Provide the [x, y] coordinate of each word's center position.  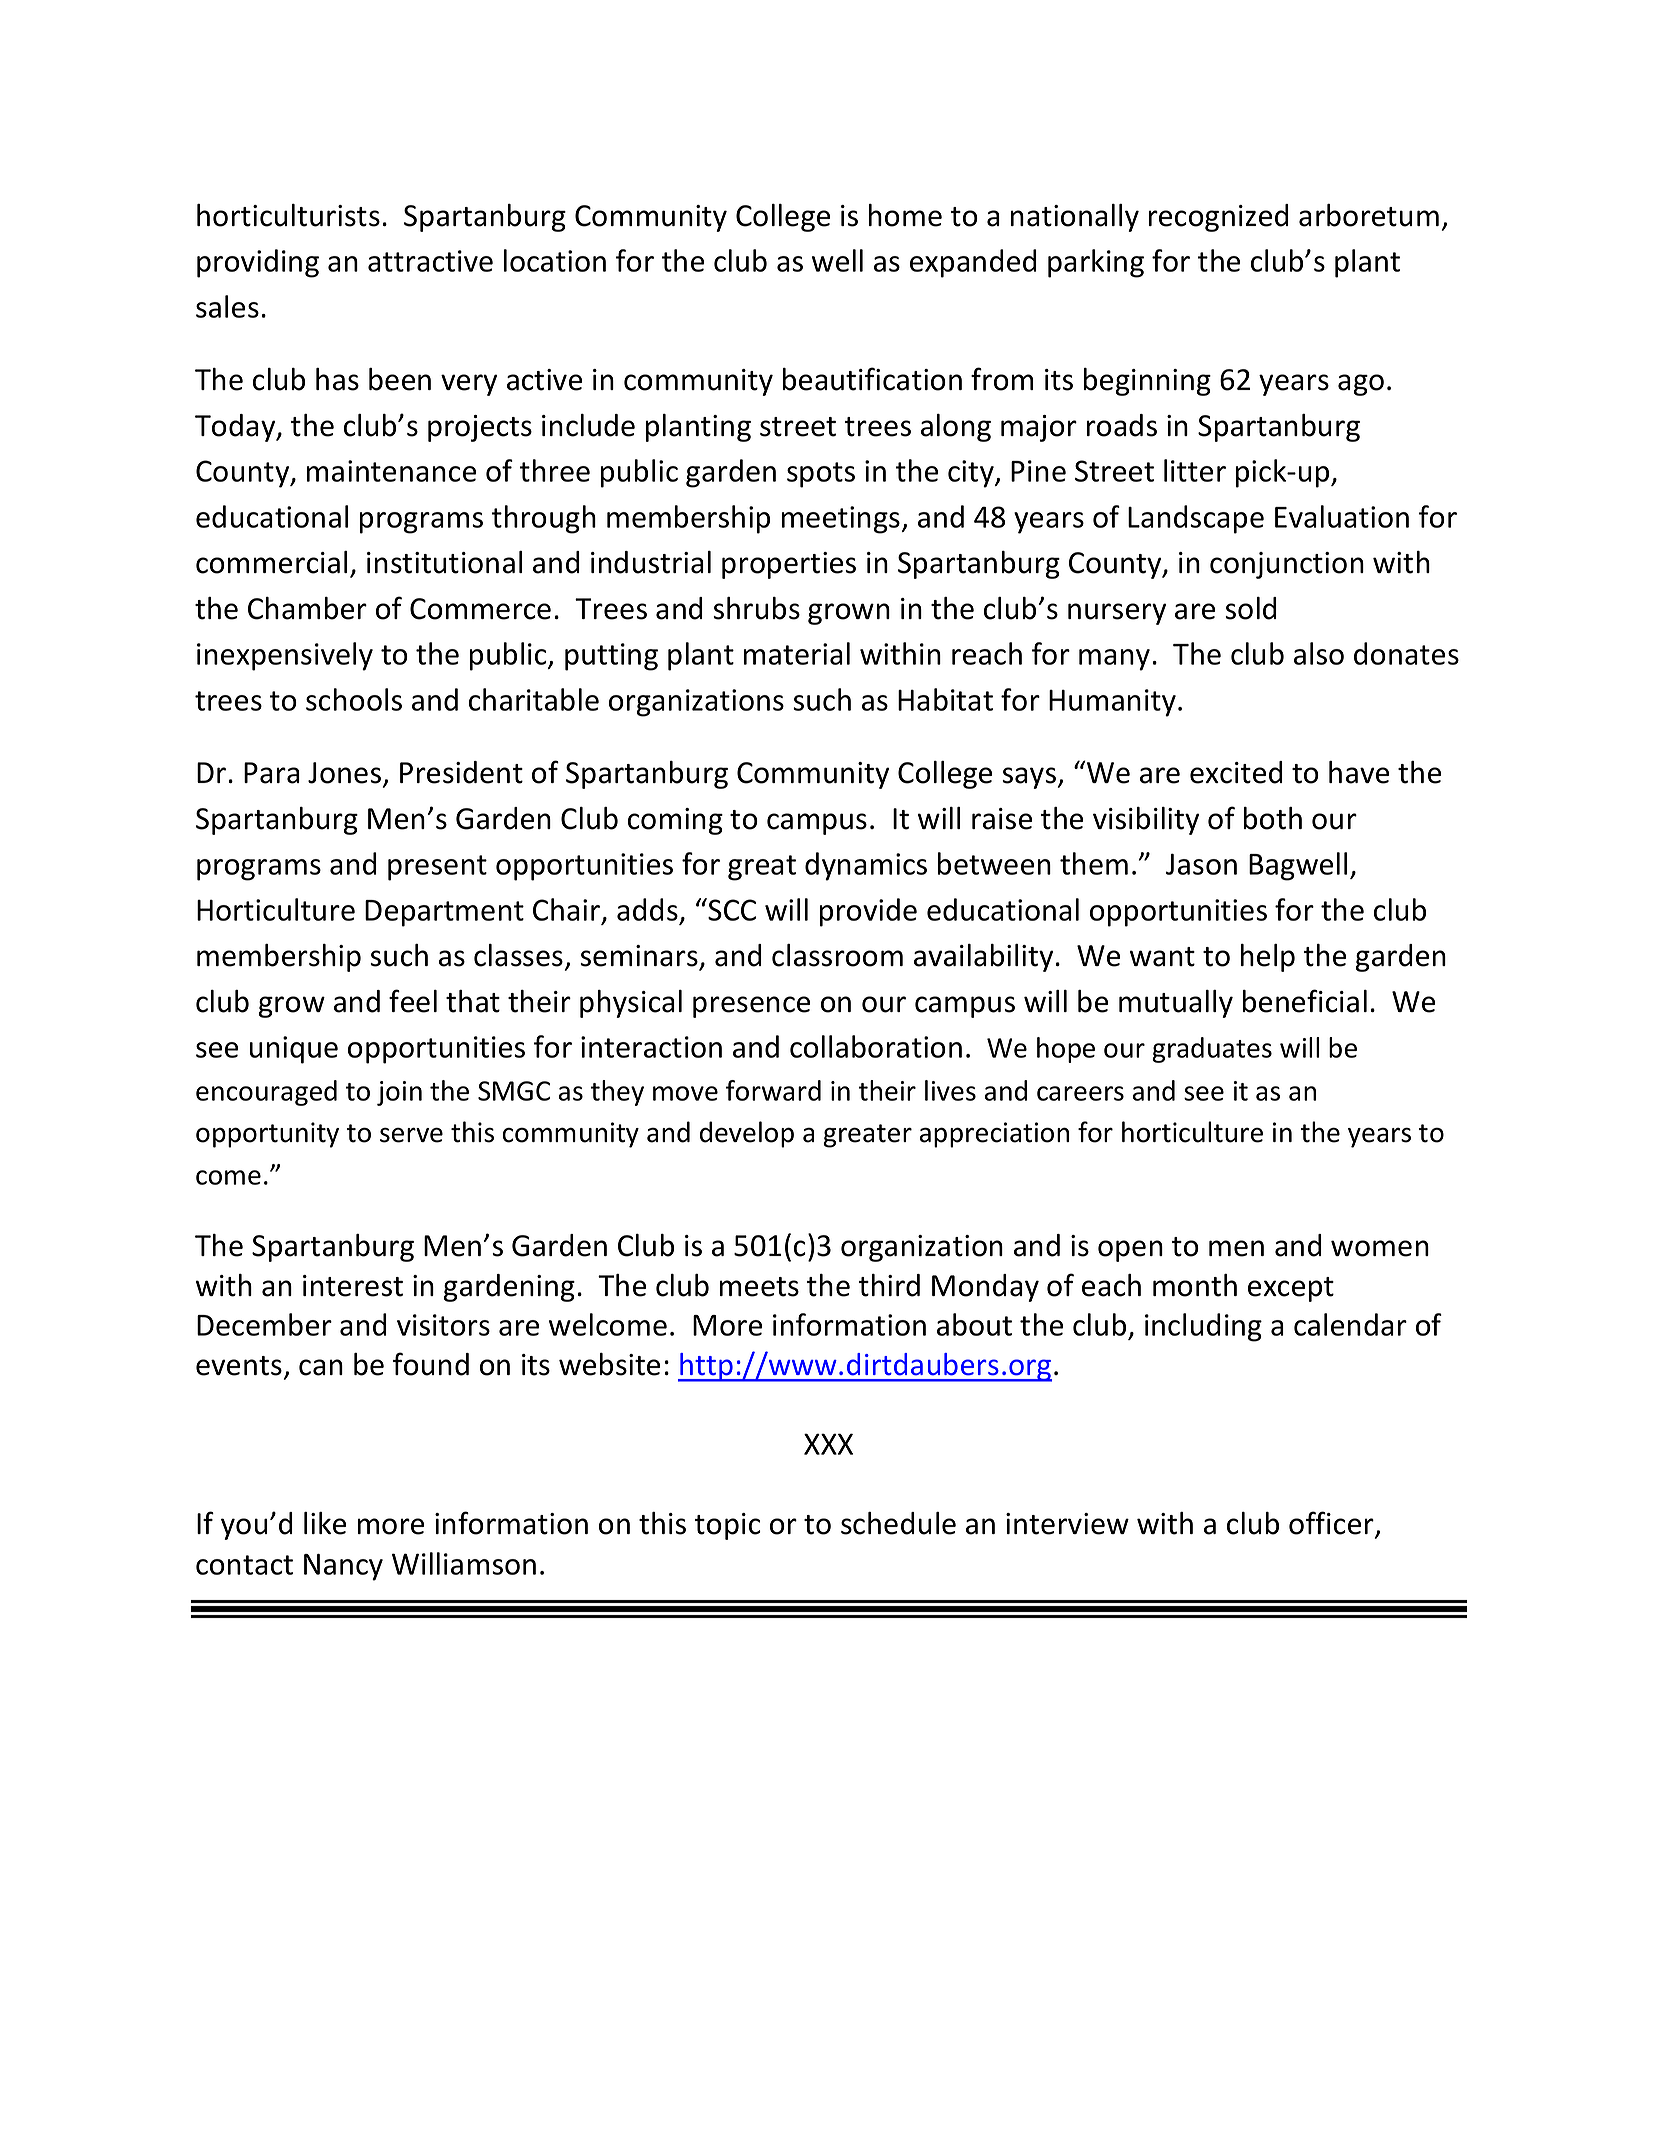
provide [868, 912]
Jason [1201, 864]
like [325, 1523]
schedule [898, 1523]
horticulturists [288, 215]
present [437, 868]
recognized [1219, 218]
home [905, 215]
